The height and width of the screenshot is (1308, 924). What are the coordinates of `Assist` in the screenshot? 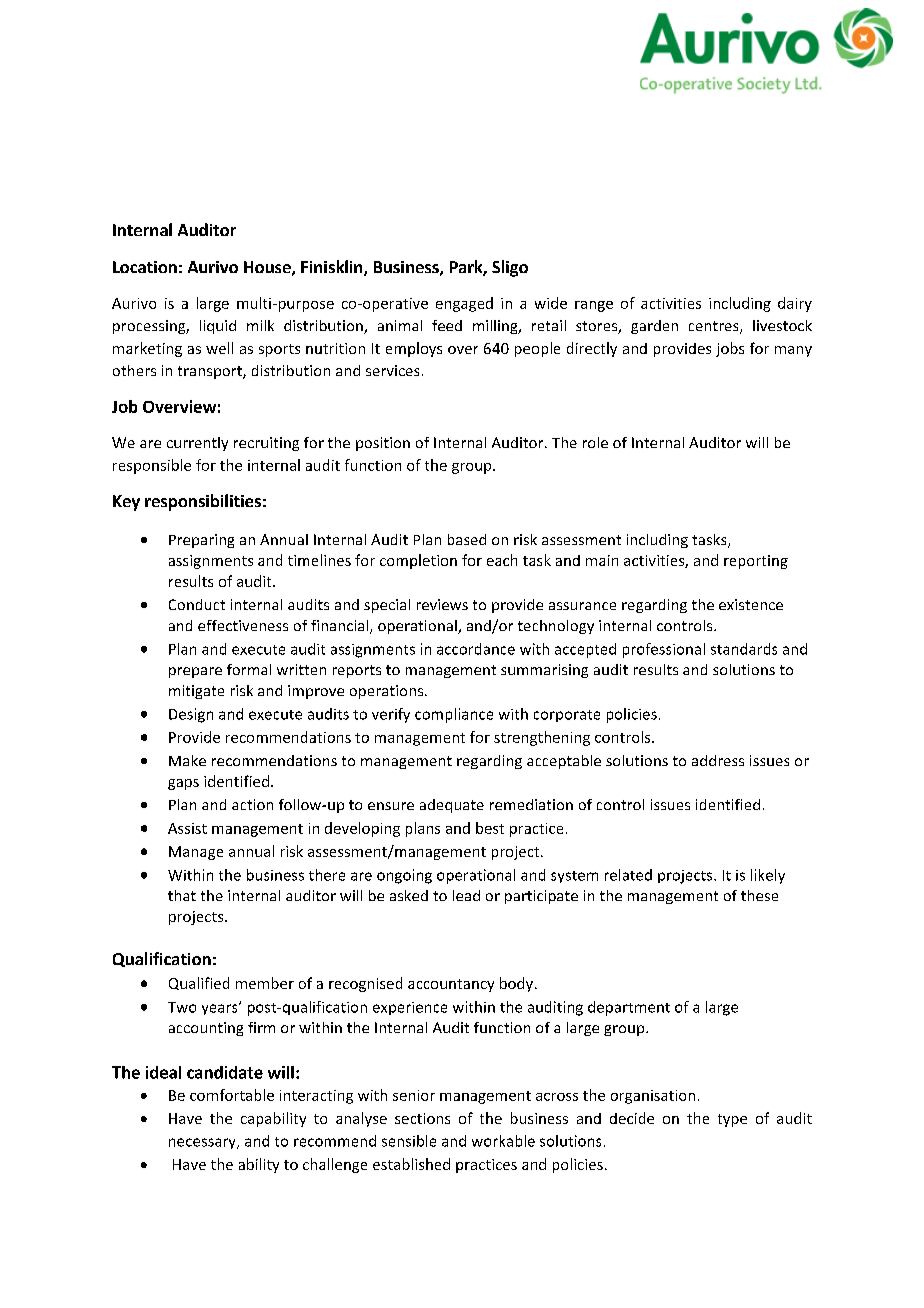 It's located at (187, 828).
